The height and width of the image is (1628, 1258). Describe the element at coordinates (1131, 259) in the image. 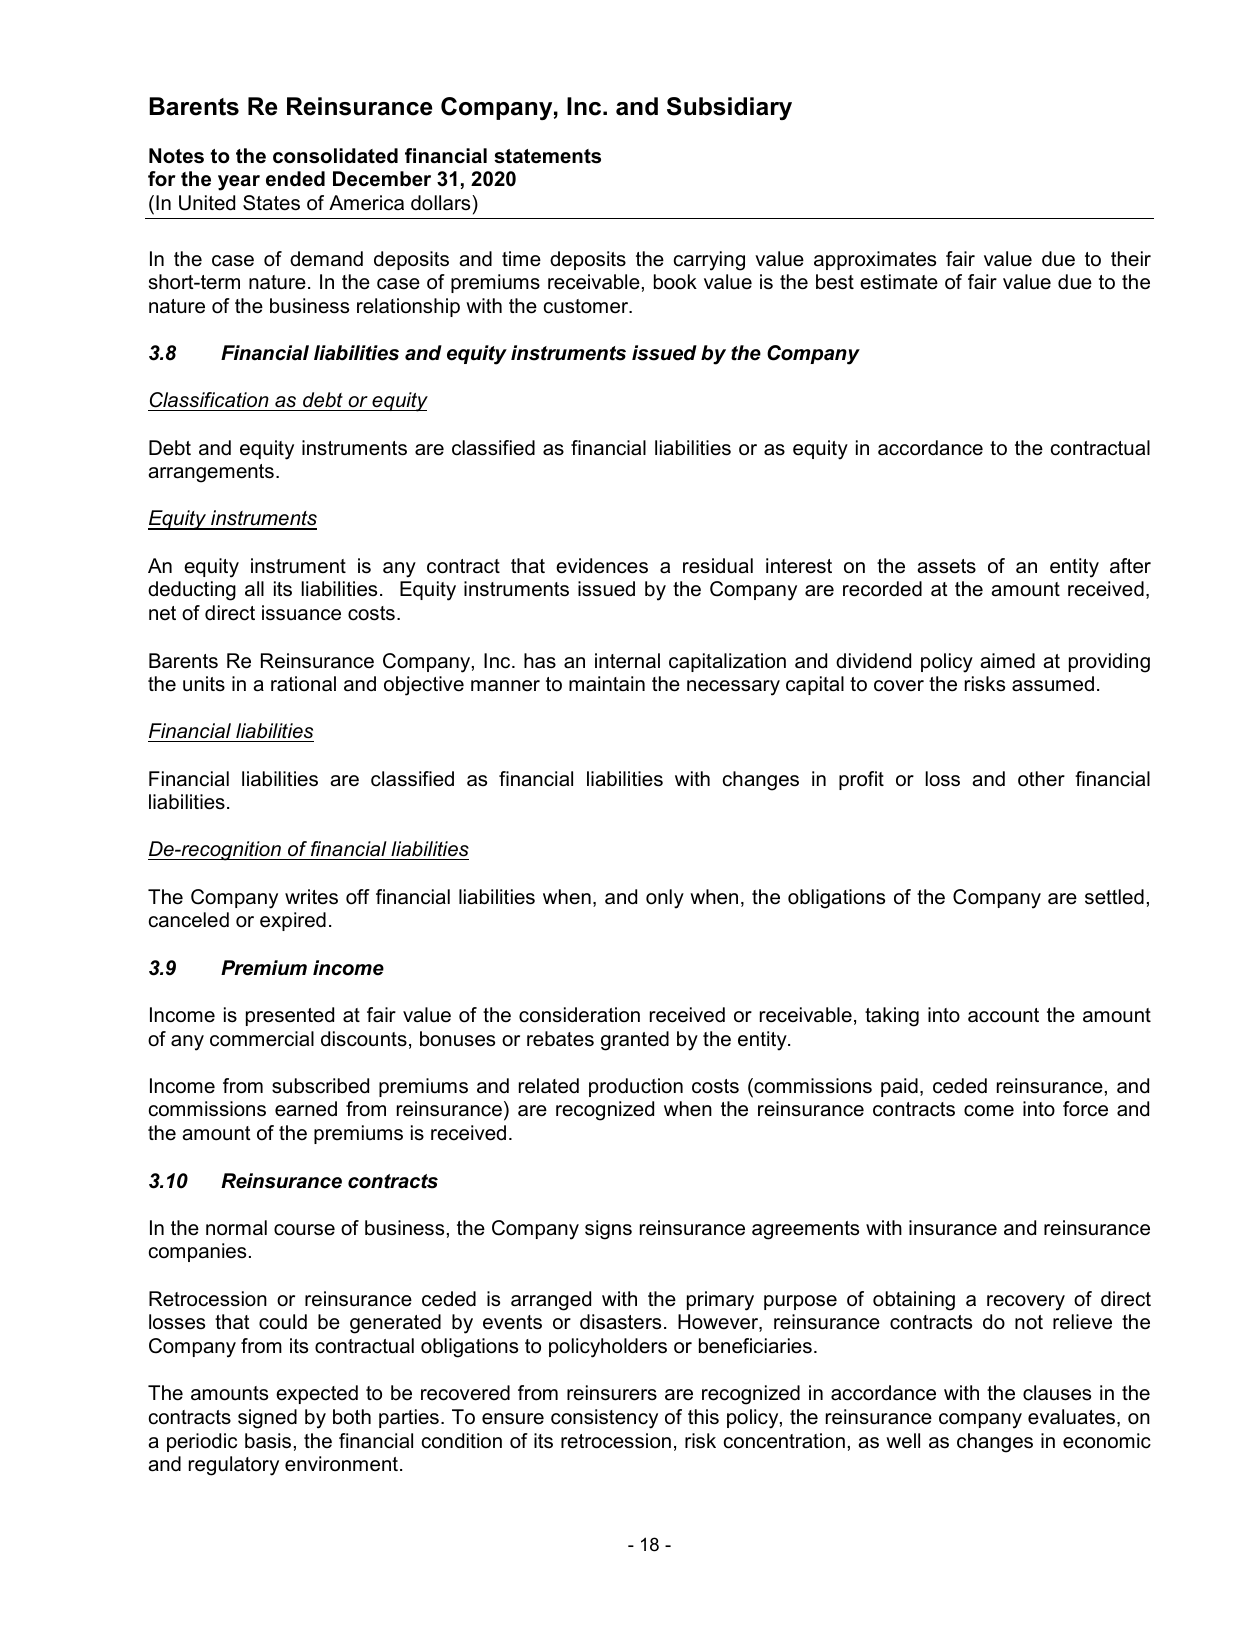

I see `their` at that location.
